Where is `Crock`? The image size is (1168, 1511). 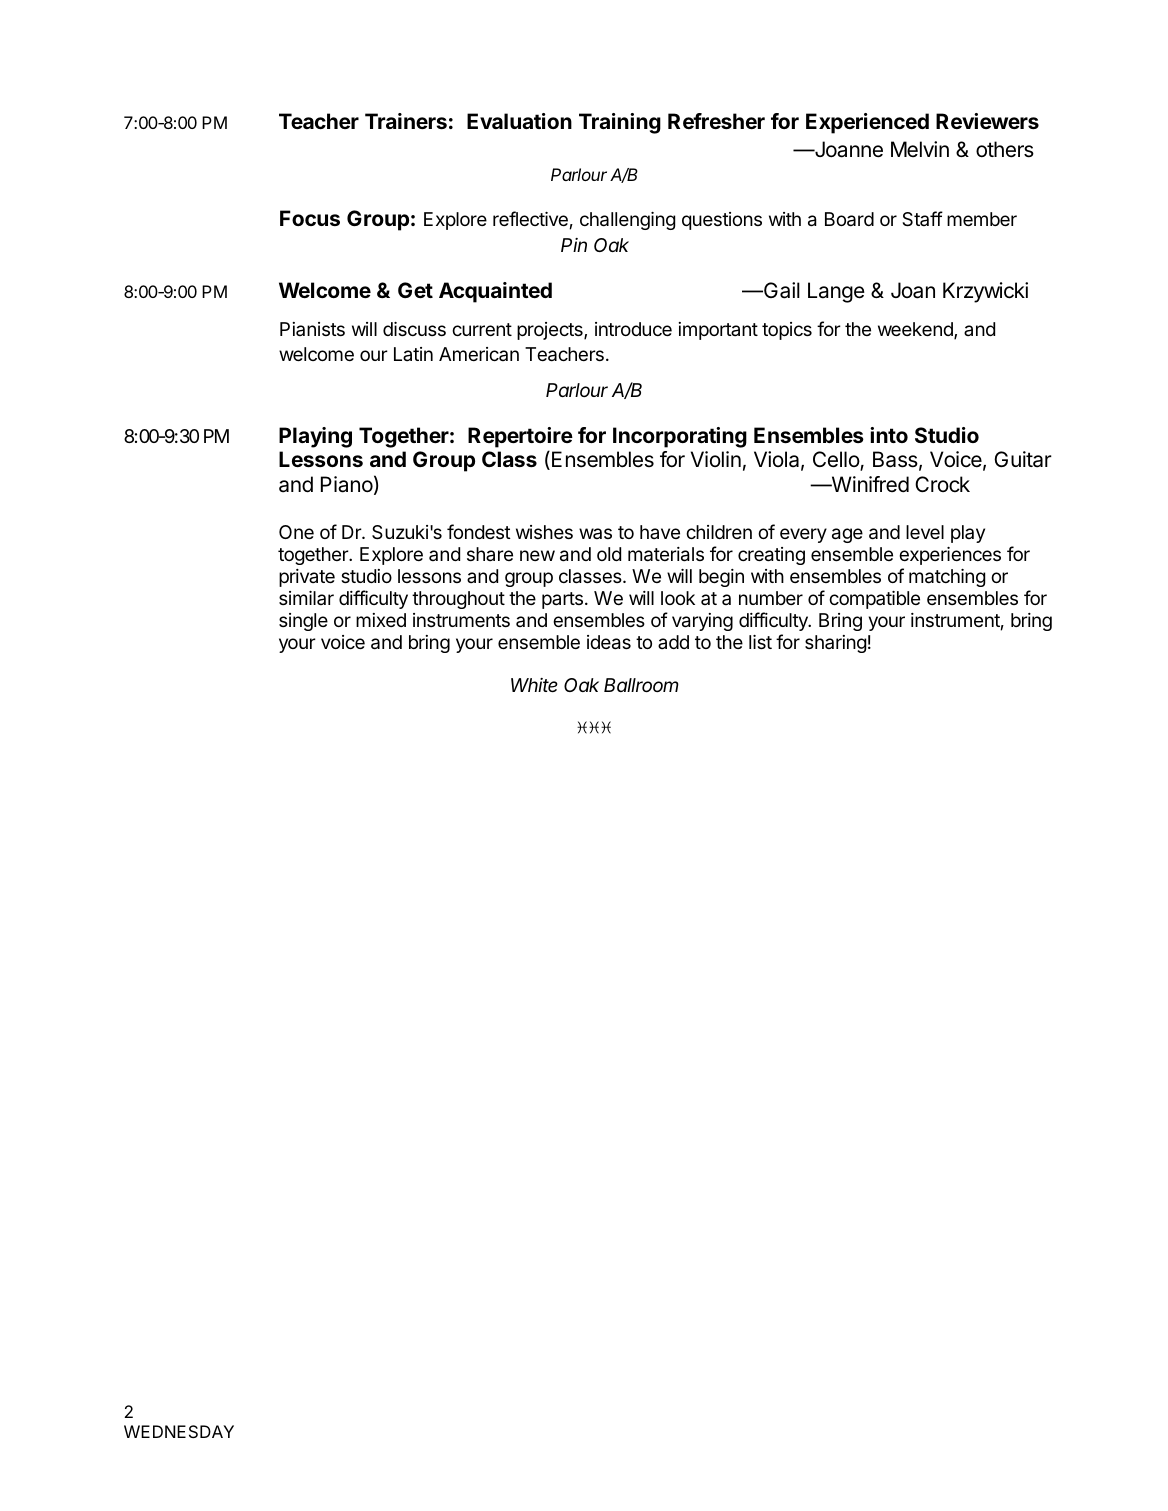
Crock is located at coordinates (942, 484).
